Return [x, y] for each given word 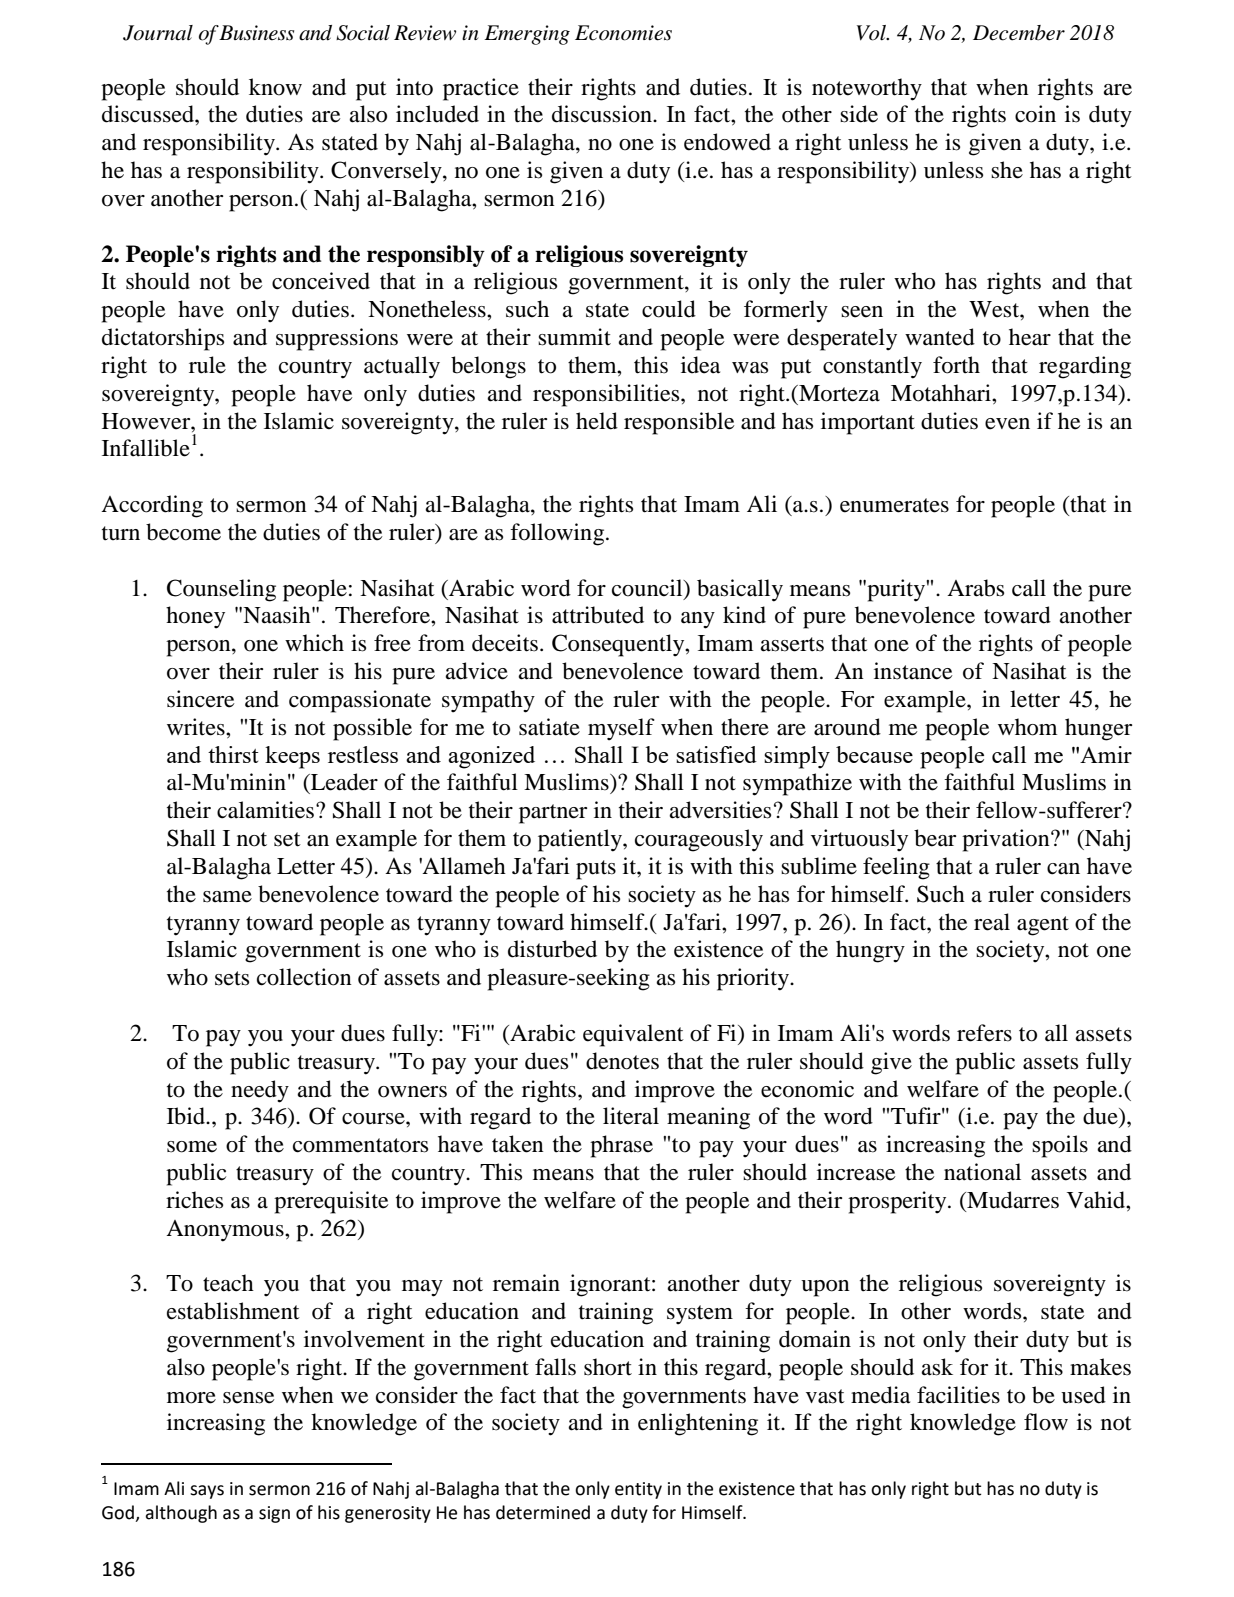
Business [256, 33]
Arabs [975, 588]
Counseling [221, 590]
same [227, 897]
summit [574, 337]
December [1019, 33]
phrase [621, 1146]
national [982, 1172]
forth [956, 365]
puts [596, 870]
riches [194, 1200]
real [992, 922]
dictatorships [163, 339]
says [207, 1492]
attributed [598, 615]
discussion [603, 114]
